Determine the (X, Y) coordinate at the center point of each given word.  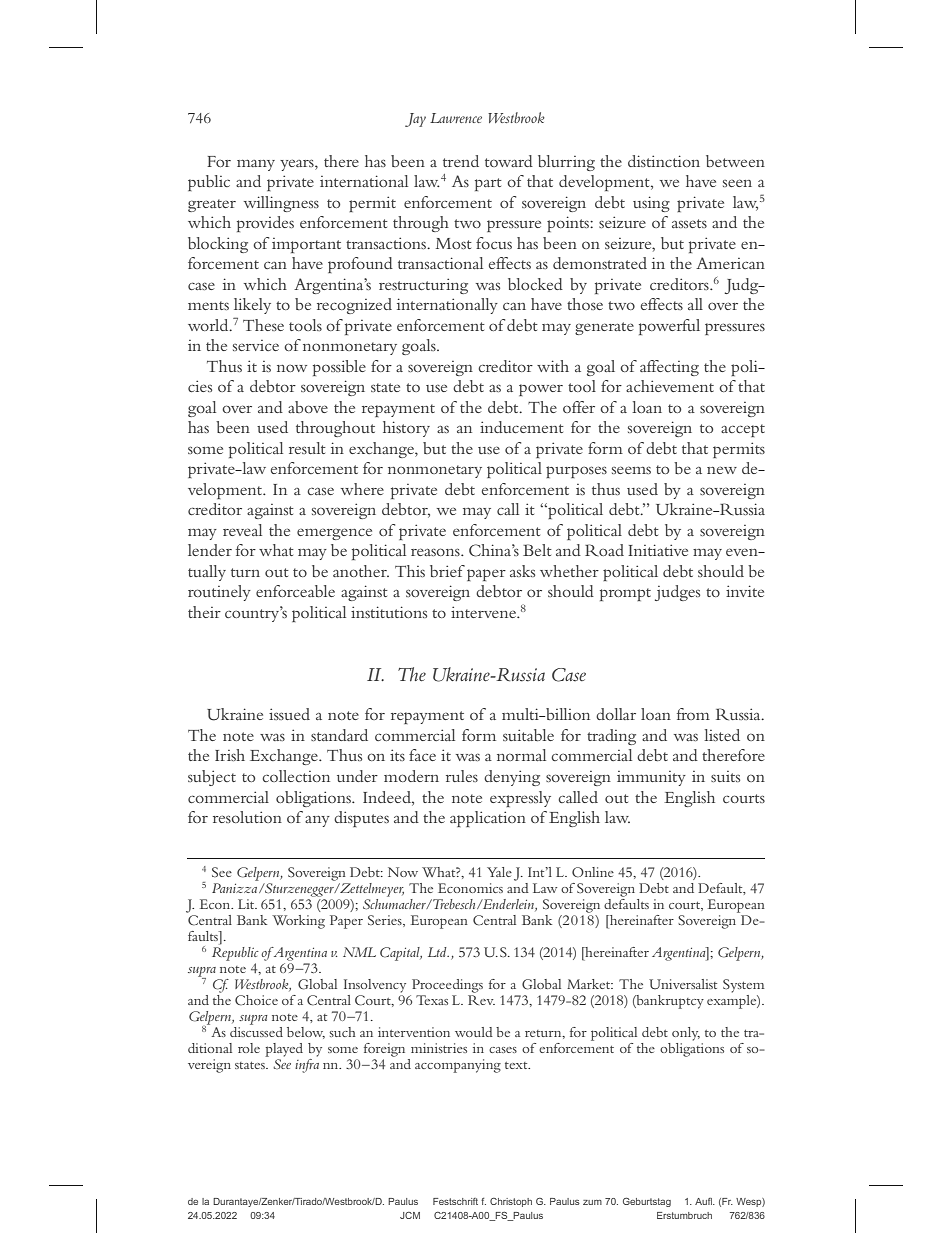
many (256, 165)
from (693, 714)
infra (307, 1064)
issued (289, 714)
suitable (528, 735)
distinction (664, 161)
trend (461, 161)
